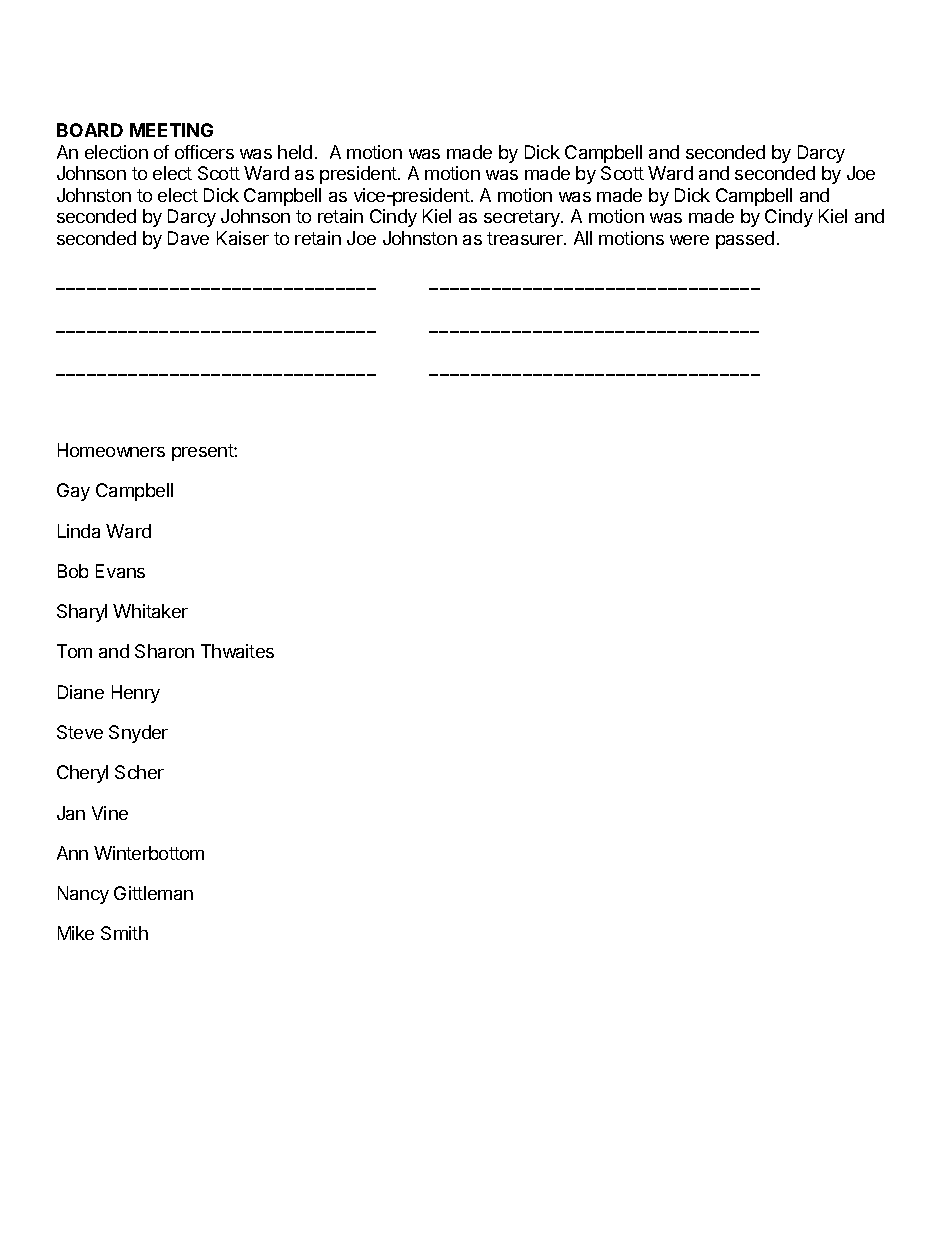 This screenshot has width=952, height=1233. Describe the element at coordinates (295, 152) in the screenshot. I see `held` at that location.
